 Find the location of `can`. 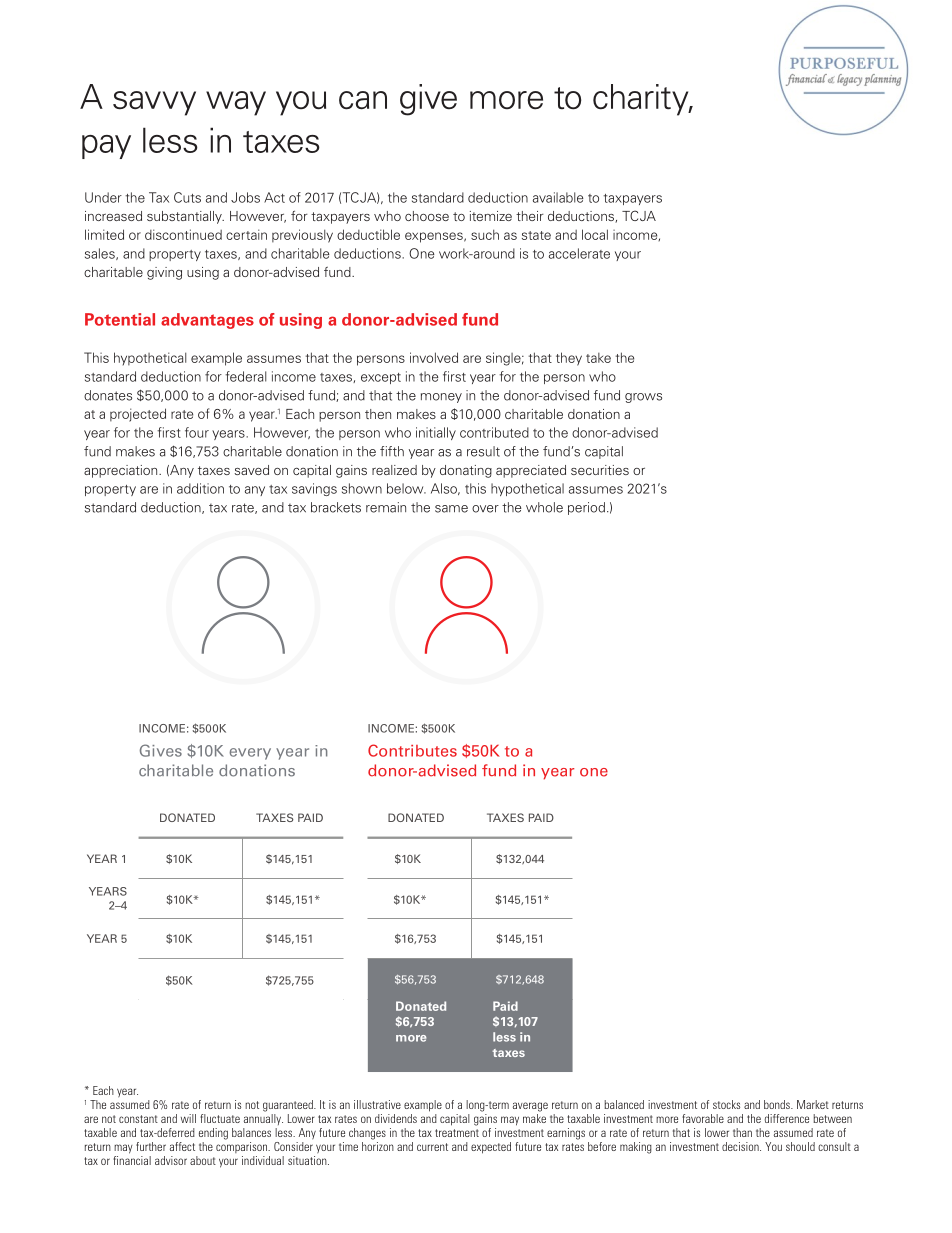

can is located at coordinates (363, 100).
